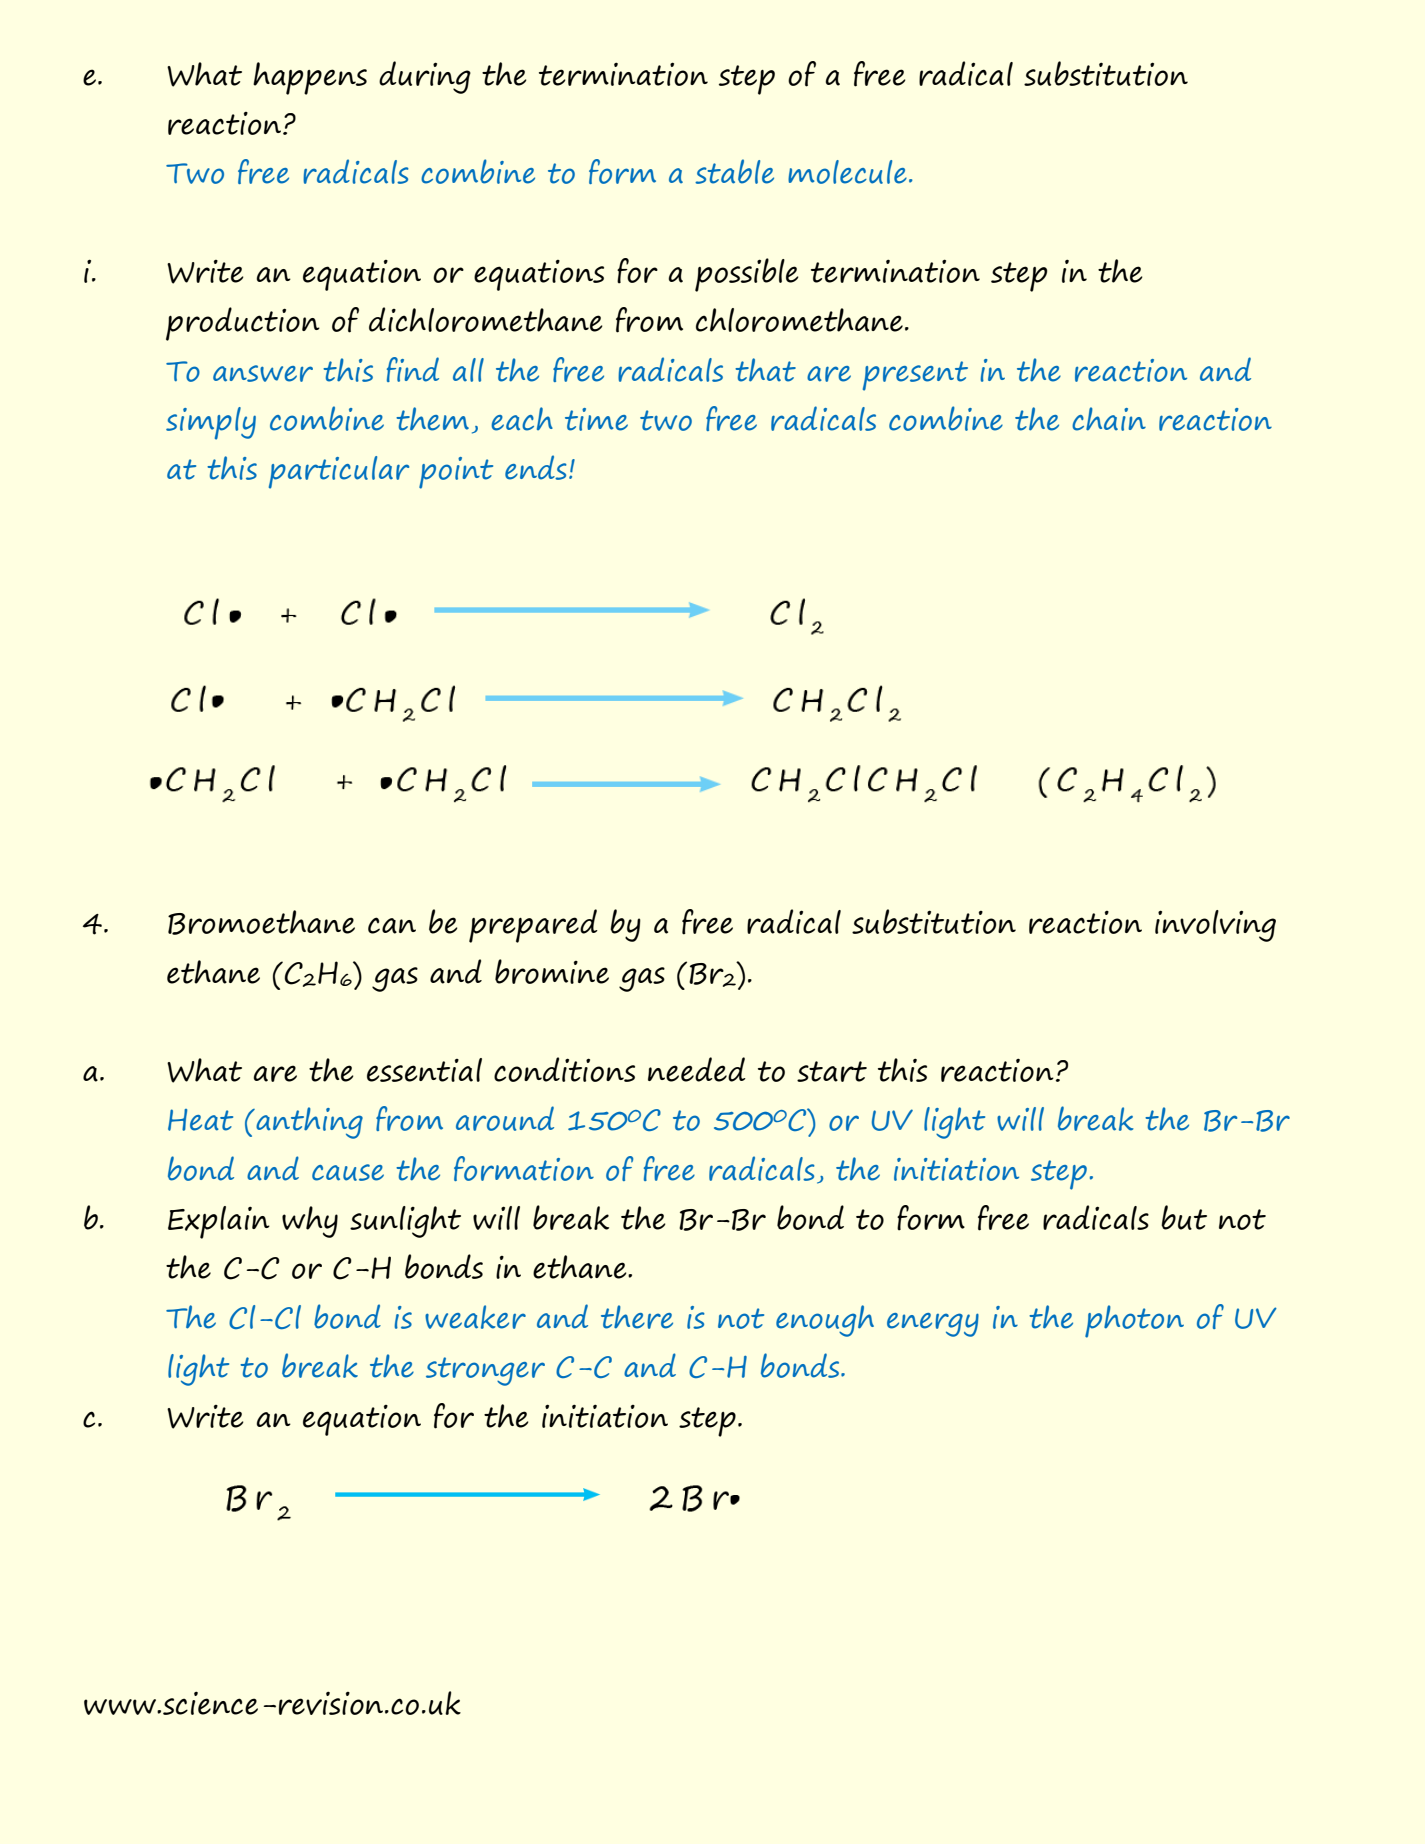 The width and height of the image is (1425, 1844). I want to click on stable, so click(734, 171).
